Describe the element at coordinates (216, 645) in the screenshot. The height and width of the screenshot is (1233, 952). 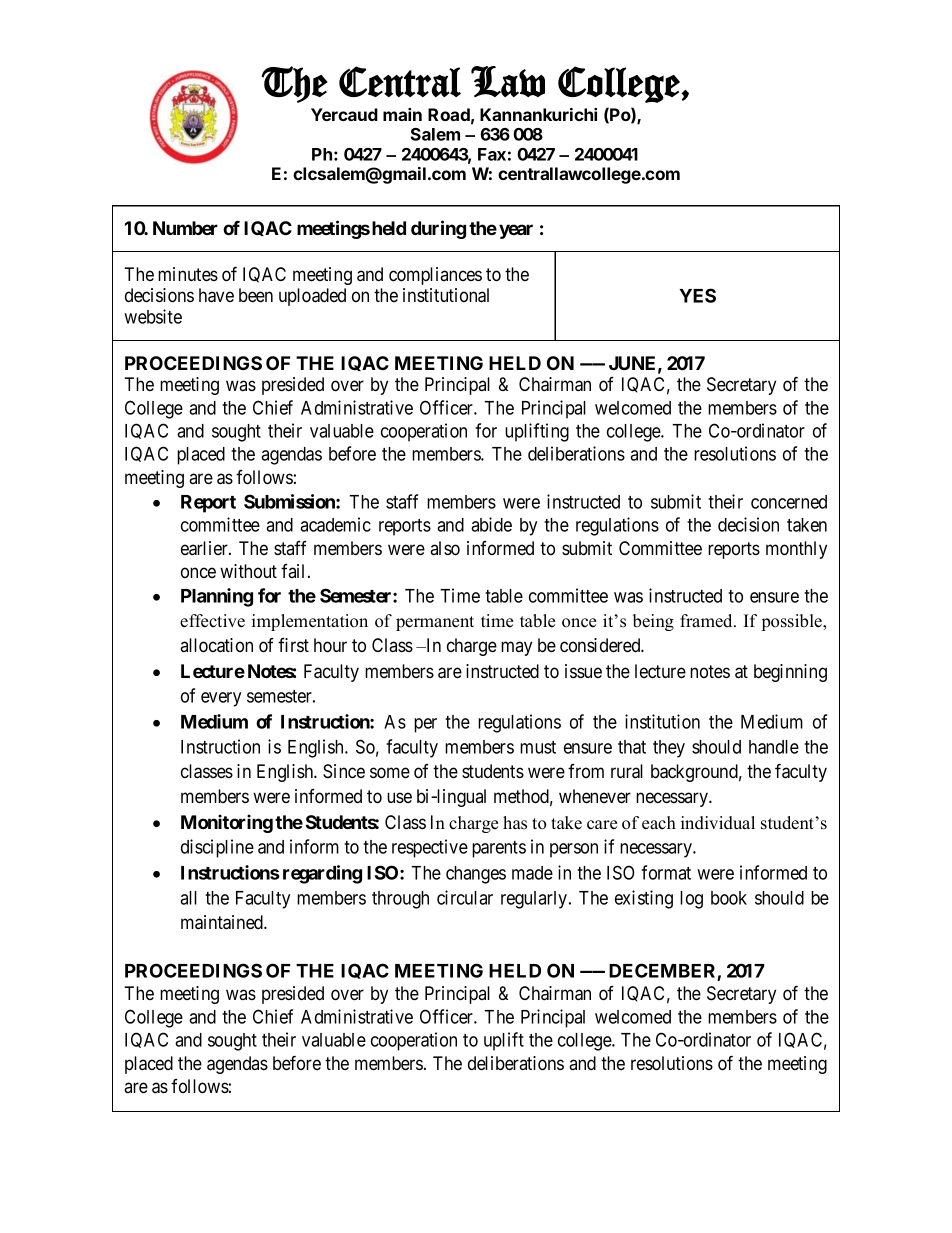
I see `allocation` at that location.
